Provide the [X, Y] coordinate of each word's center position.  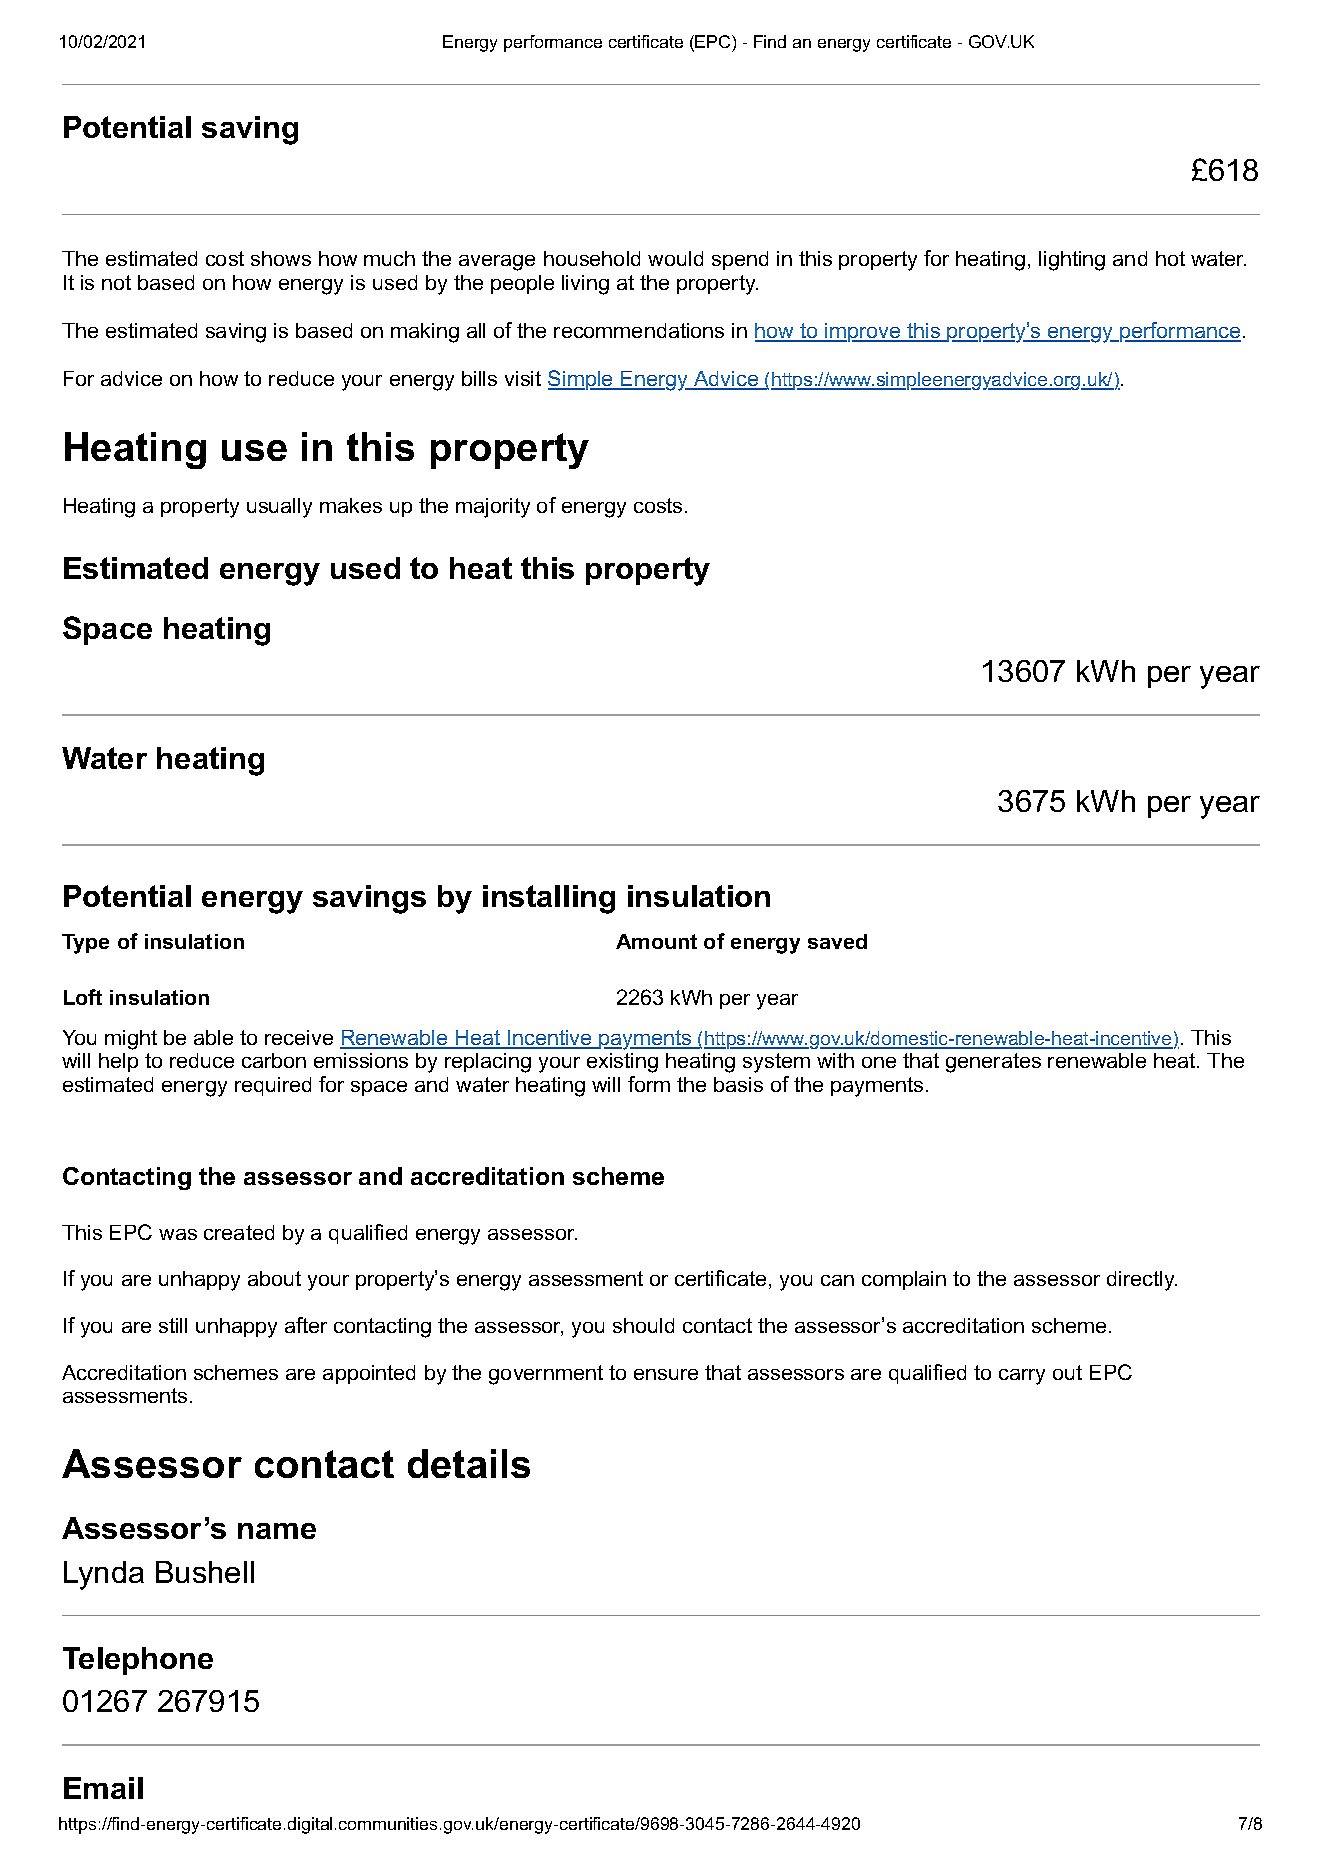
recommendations [639, 330]
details [469, 1463]
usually [279, 508]
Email [103, 1788]
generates [993, 1063]
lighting [1072, 261]
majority [493, 508]
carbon [274, 1060]
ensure [666, 1374]
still [173, 1325]
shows [281, 258]
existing [622, 1063]
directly [1142, 1281]
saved [837, 941]
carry [1022, 1377]
